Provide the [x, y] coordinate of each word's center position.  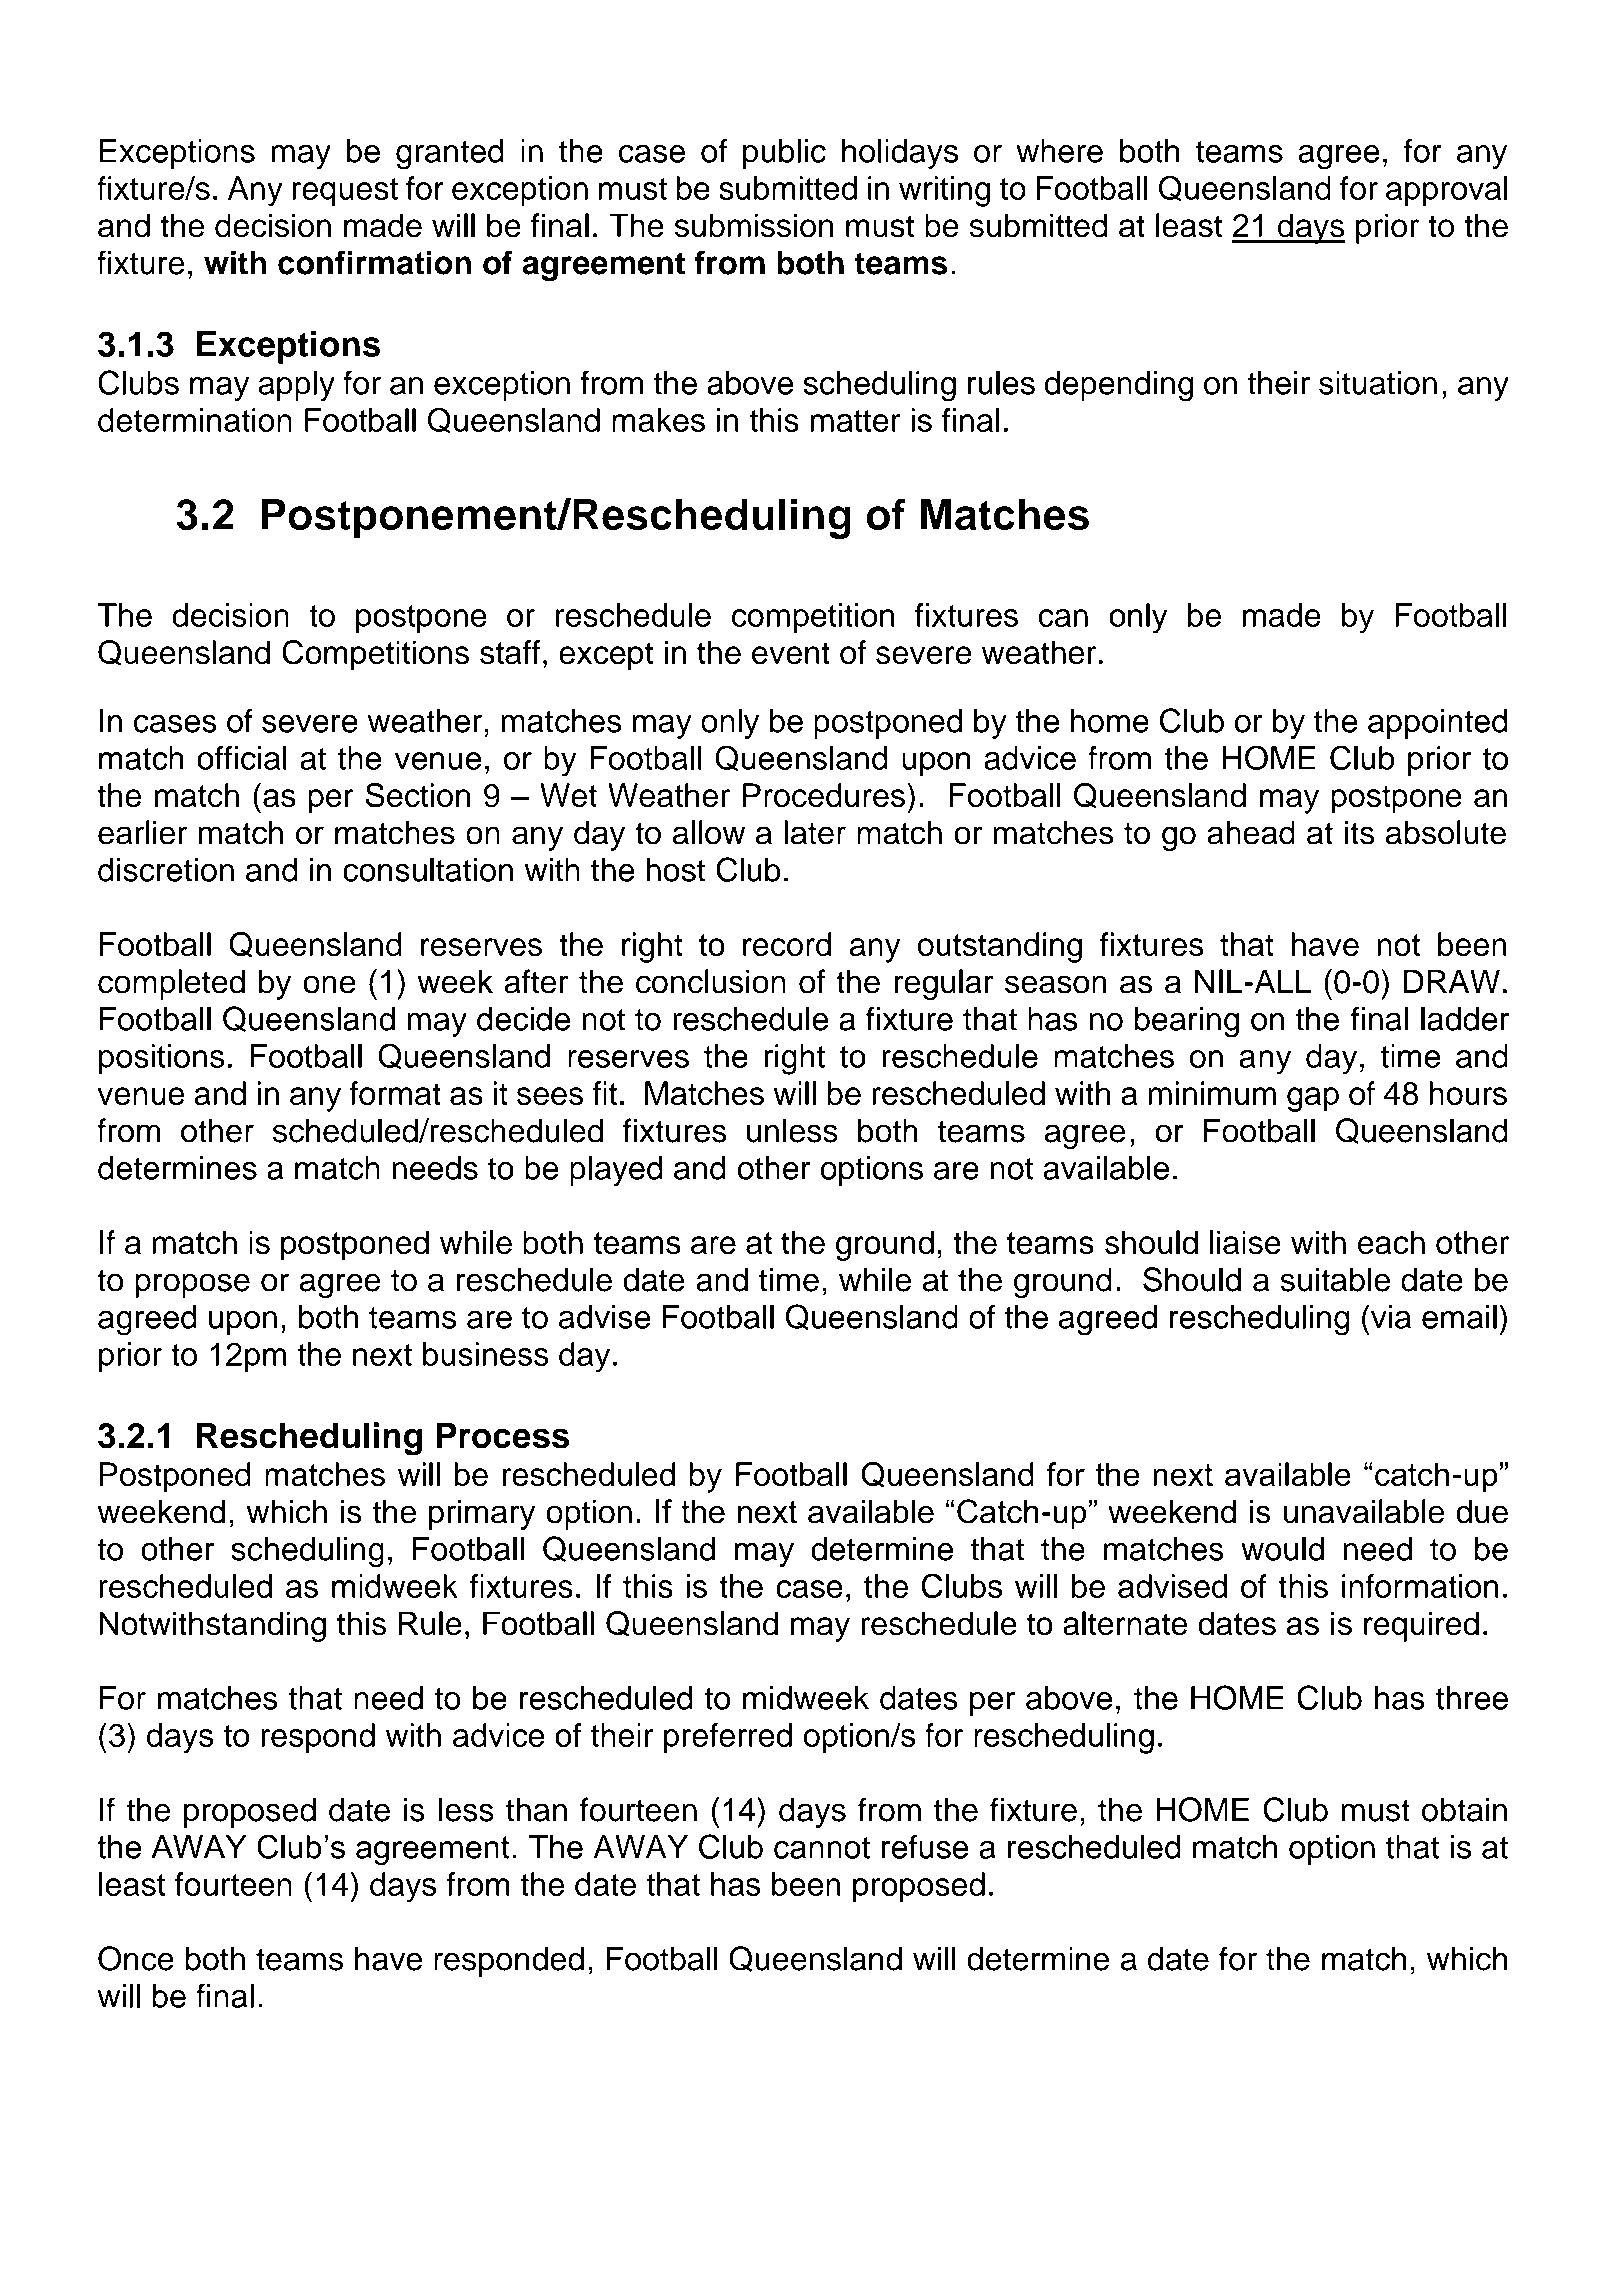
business [486, 1354]
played [616, 1171]
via [1390, 1316]
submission [754, 225]
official [242, 758]
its [1360, 832]
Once [136, 1958]
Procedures [824, 795]
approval [1447, 191]
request [345, 192]
